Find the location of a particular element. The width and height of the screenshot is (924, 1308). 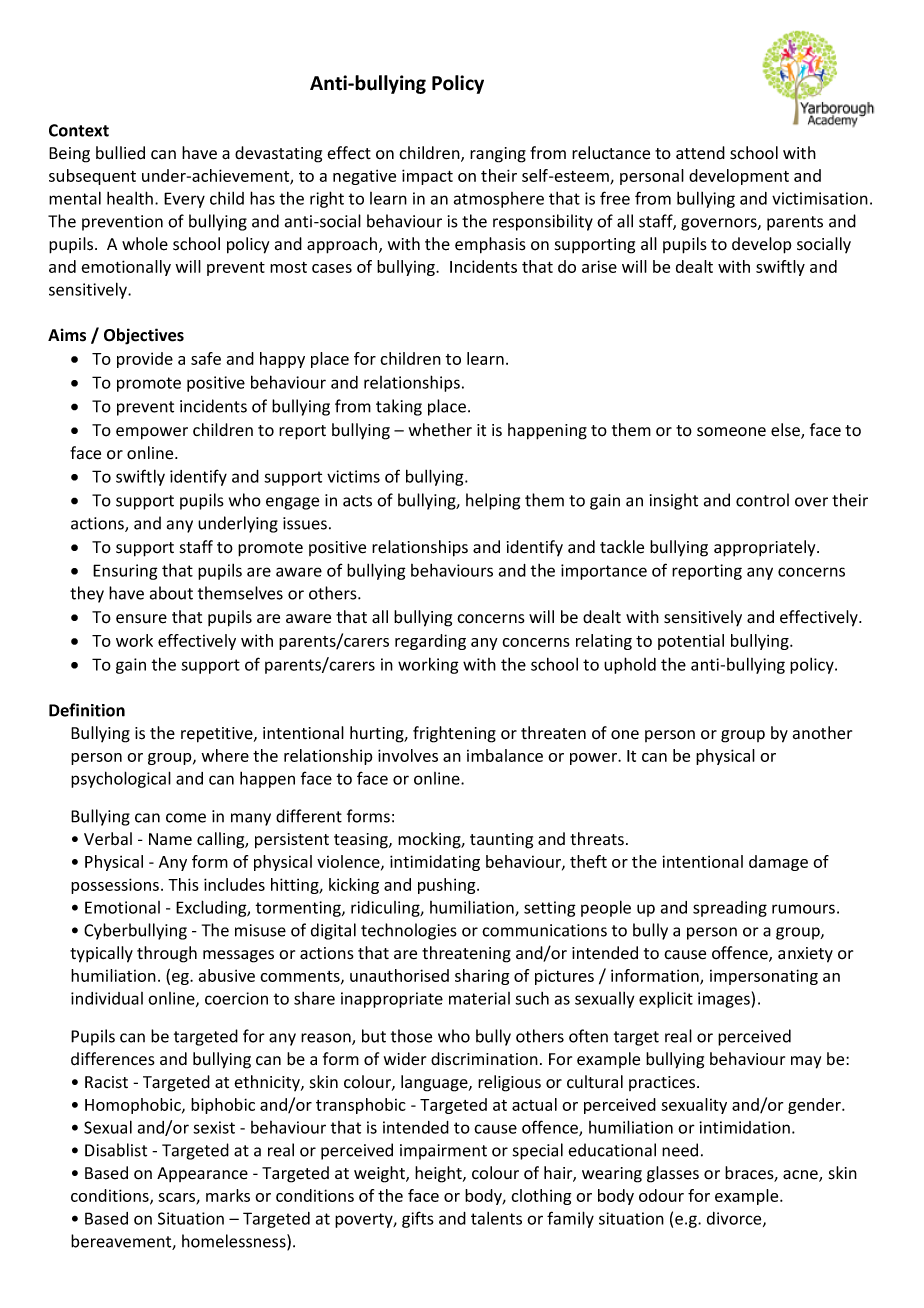

impact is located at coordinates (427, 177).
